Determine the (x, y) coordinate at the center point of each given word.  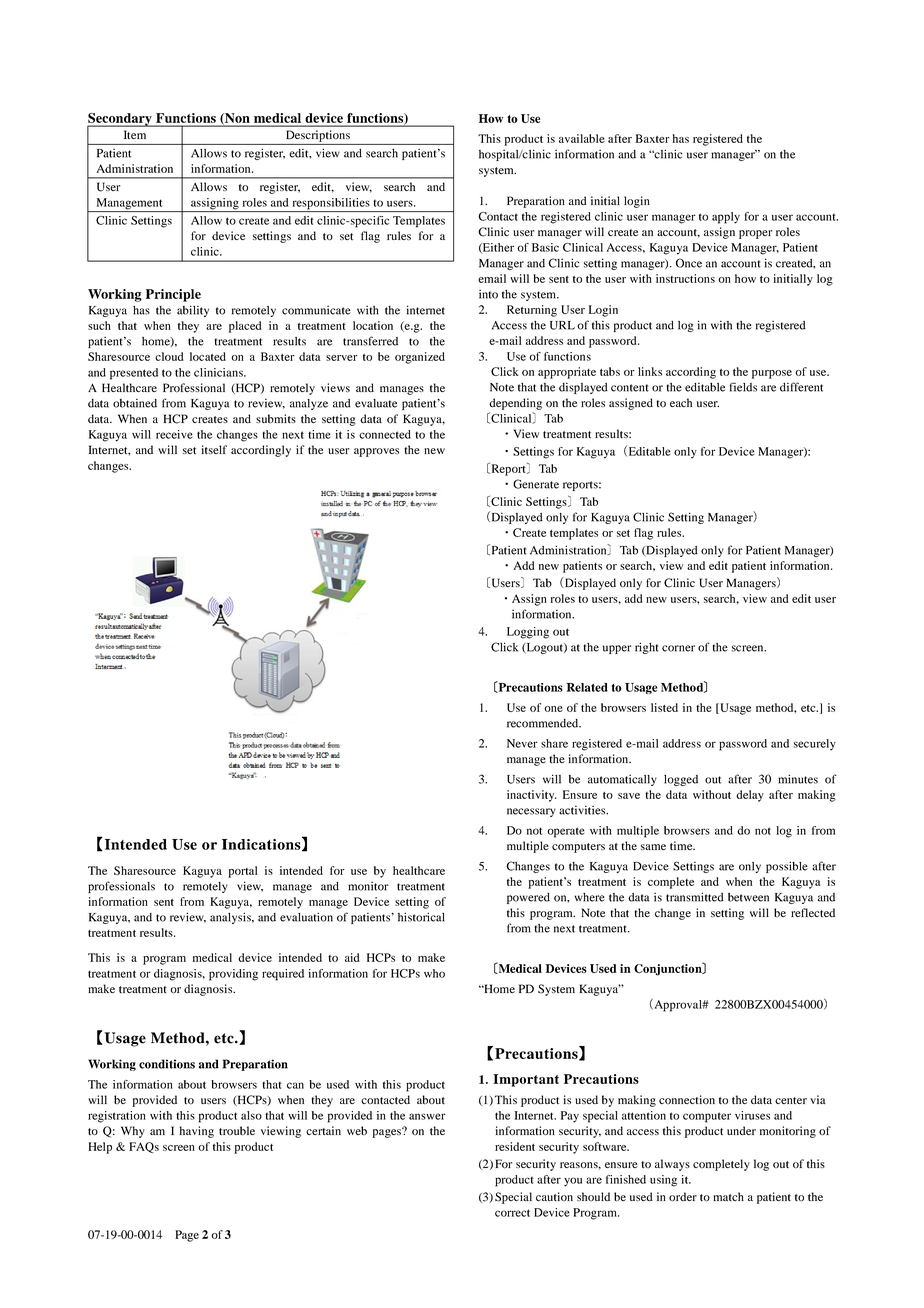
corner (678, 648)
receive (174, 434)
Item (135, 134)
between (748, 897)
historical (421, 917)
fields (743, 387)
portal (243, 872)
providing (233, 975)
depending (515, 404)
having (197, 1132)
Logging (528, 633)
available (582, 138)
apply (726, 218)
